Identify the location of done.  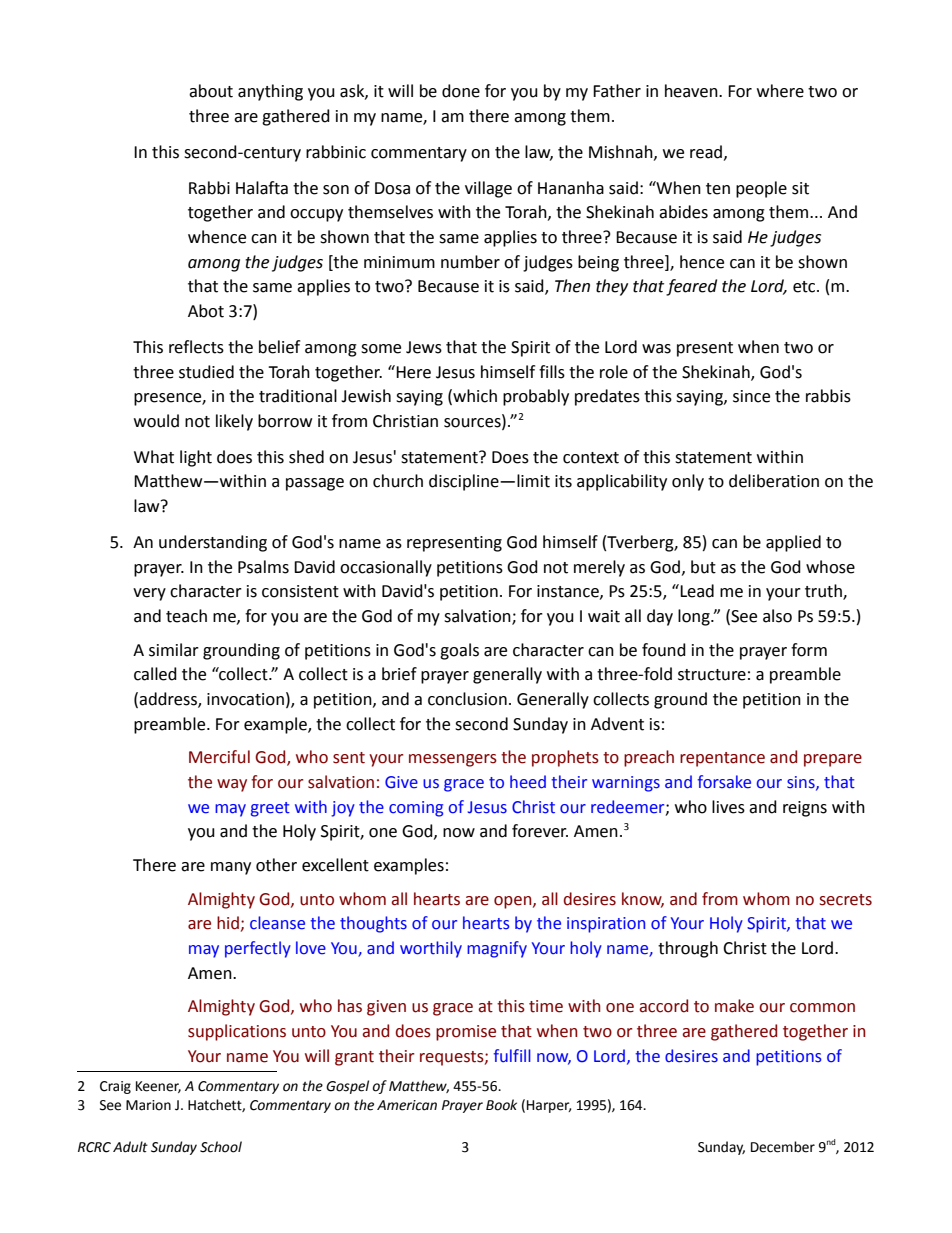
(461, 91).
